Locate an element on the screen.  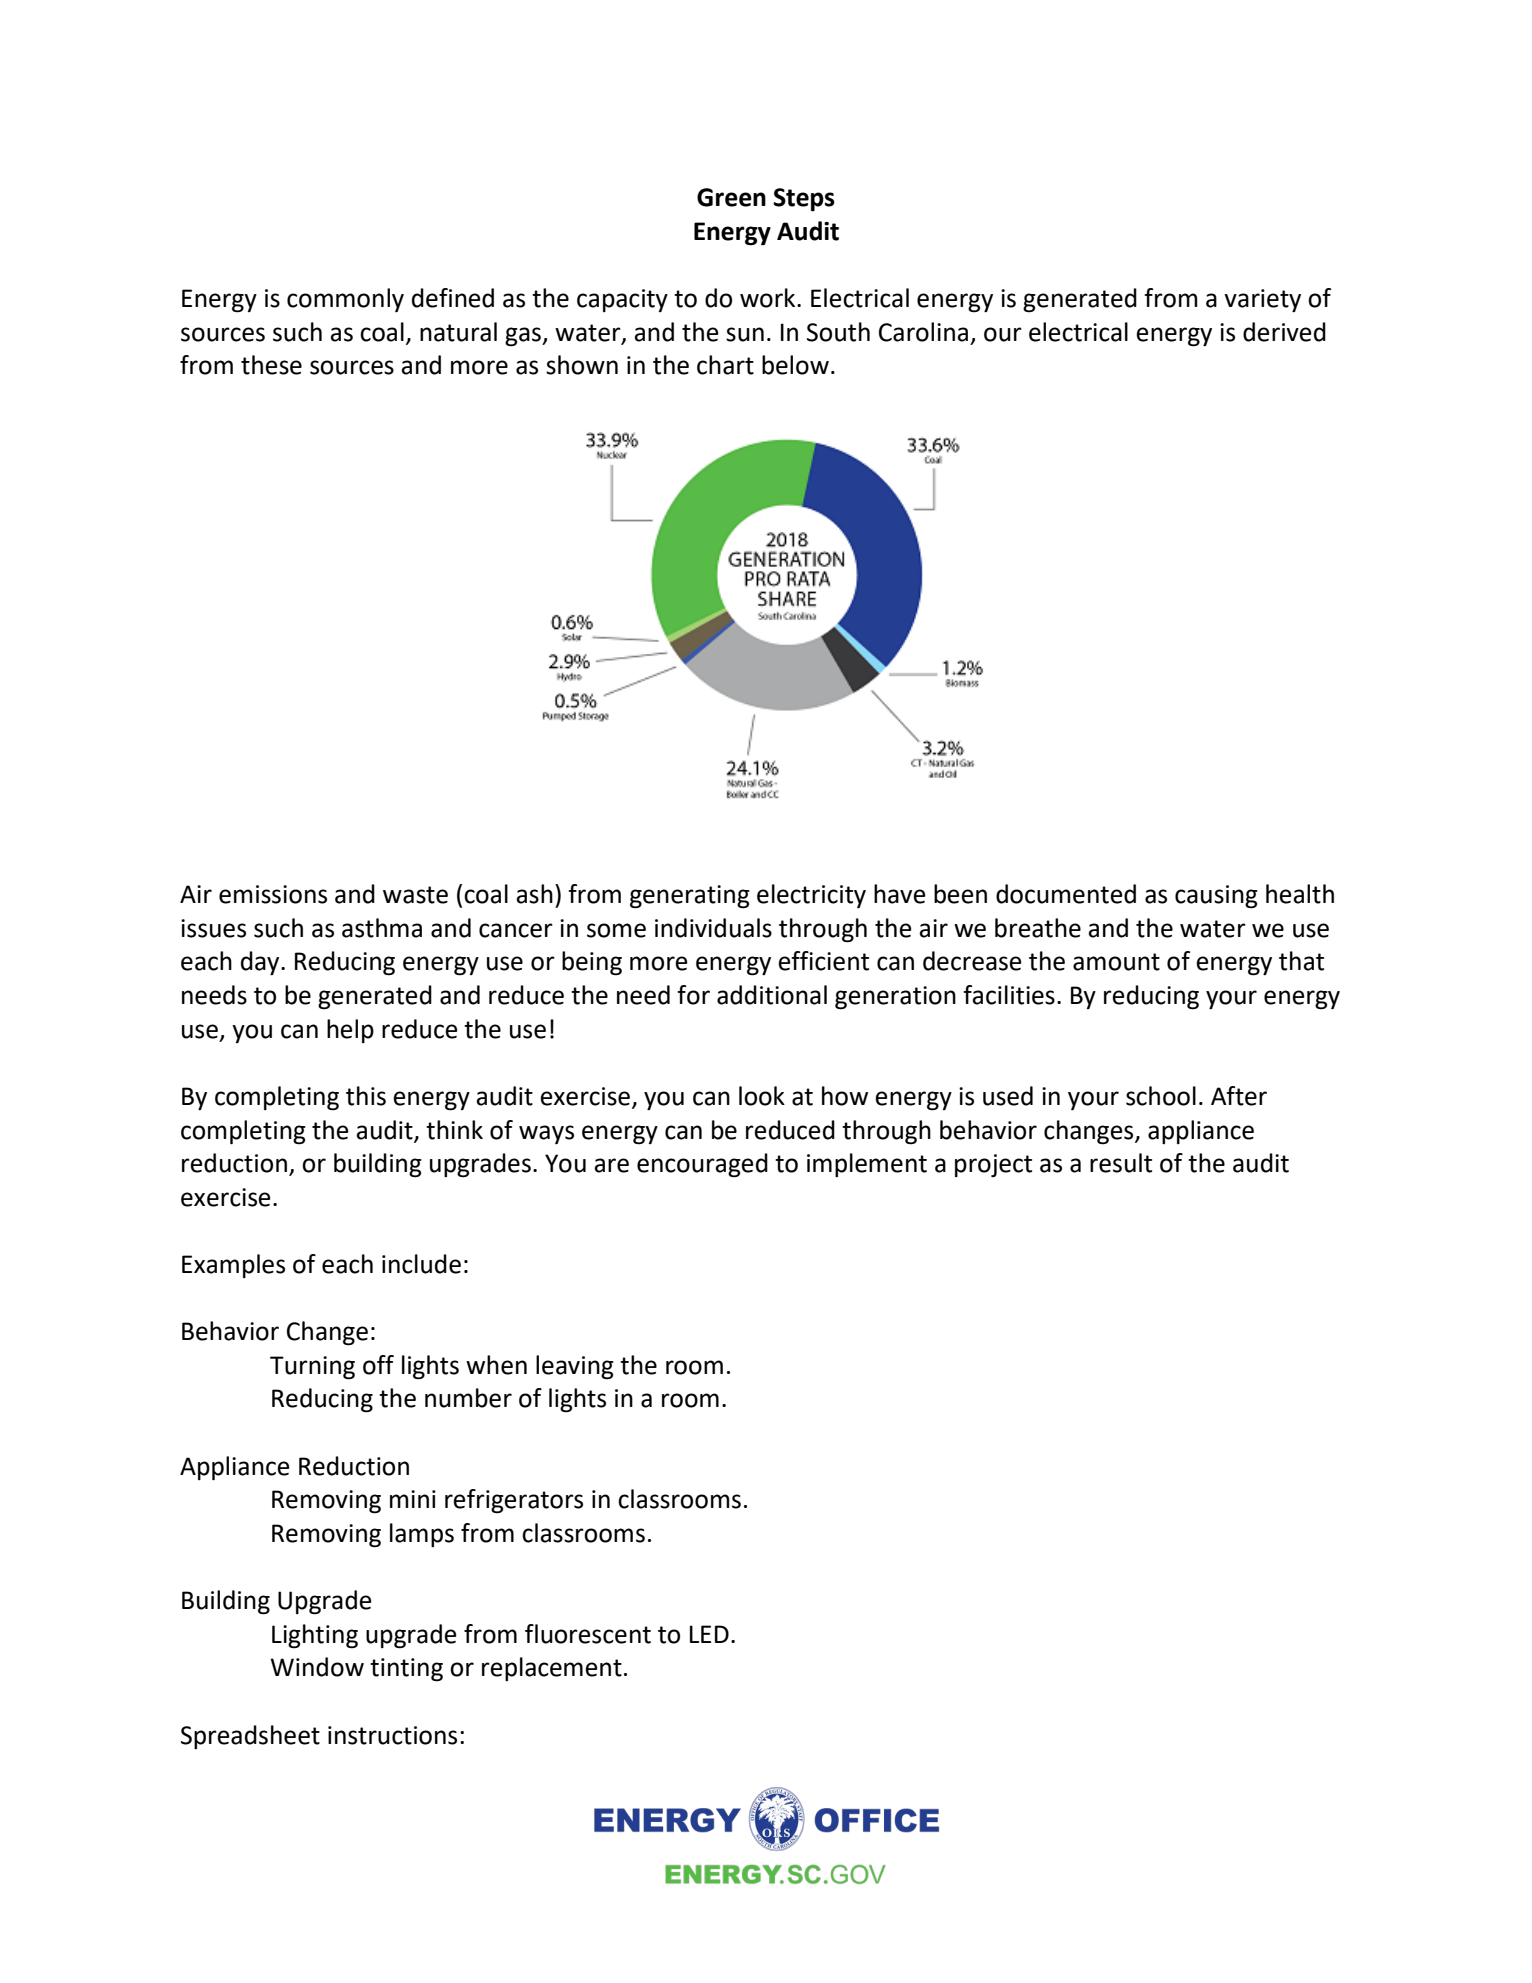
Window is located at coordinates (317, 1667).
